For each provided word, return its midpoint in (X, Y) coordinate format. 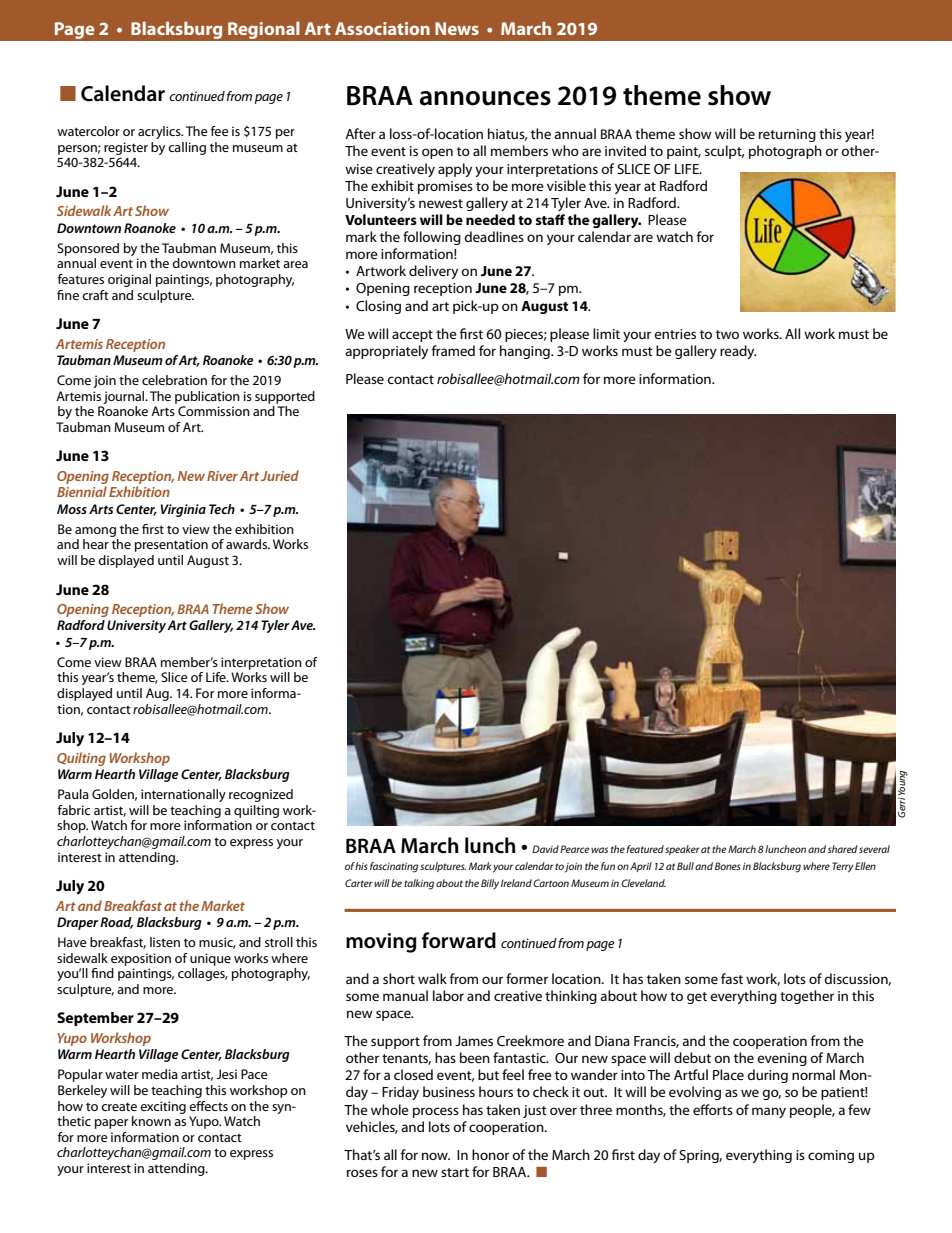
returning (787, 135)
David (545, 849)
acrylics (160, 132)
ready (738, 352)
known (151, 1121)
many (769, 1112)
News (457, 28)
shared (843, 849)
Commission (214, 411)
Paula (73, 794)
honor (490, 1154)
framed (453, 350)
